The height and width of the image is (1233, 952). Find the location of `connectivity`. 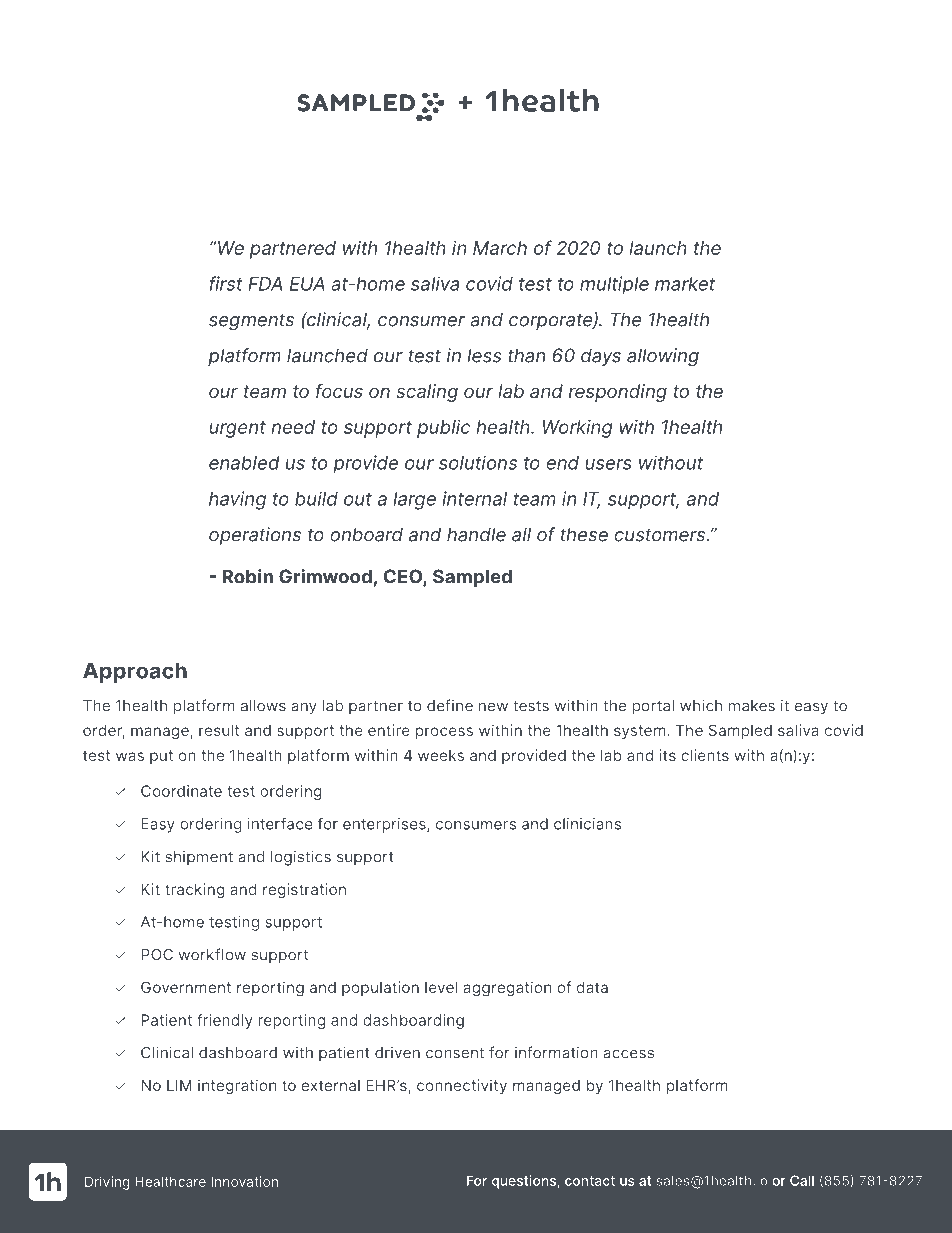

connectivity is located at coordinates (462, 1086).
